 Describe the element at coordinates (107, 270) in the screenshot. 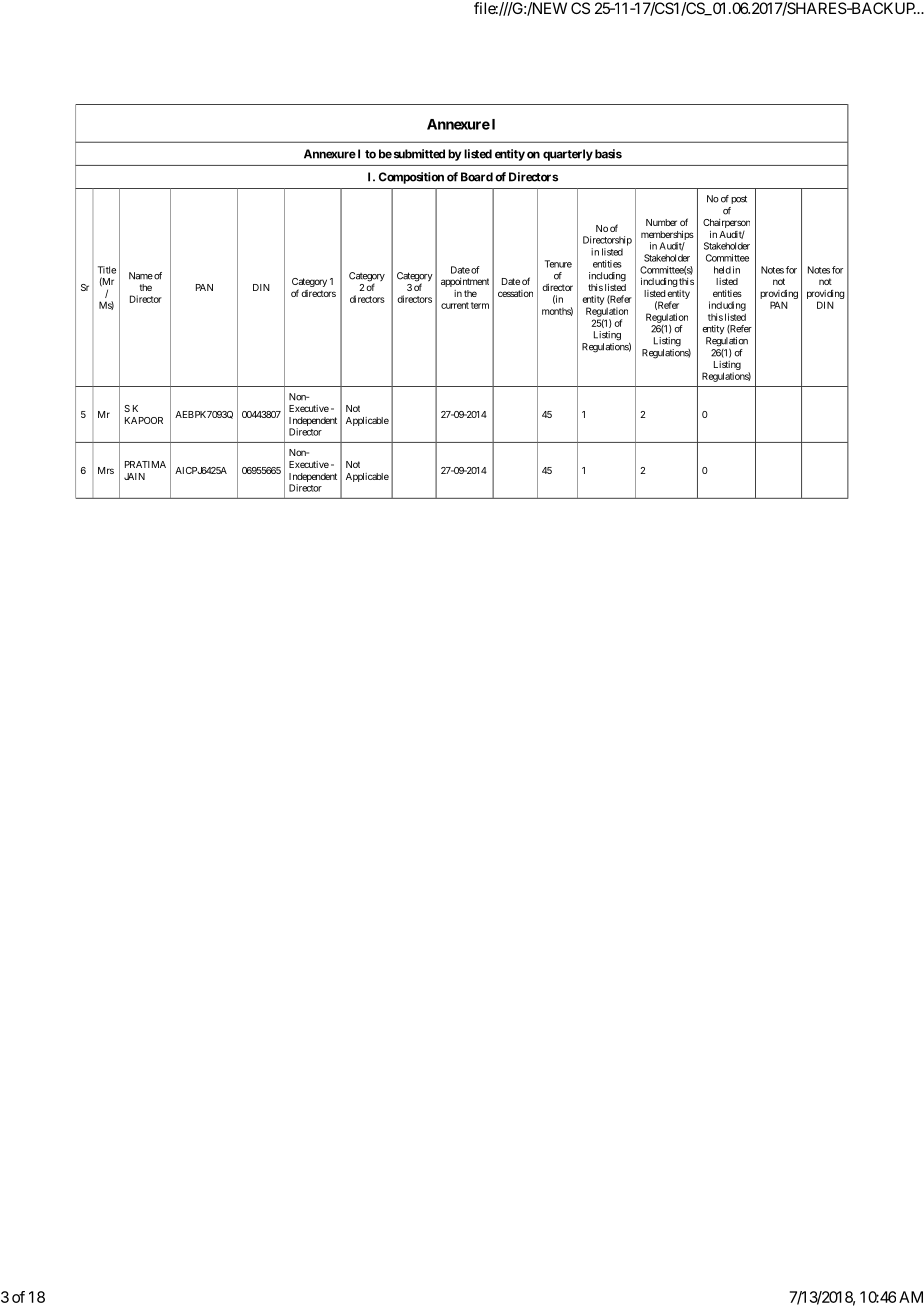

I see `Title` at that location.
